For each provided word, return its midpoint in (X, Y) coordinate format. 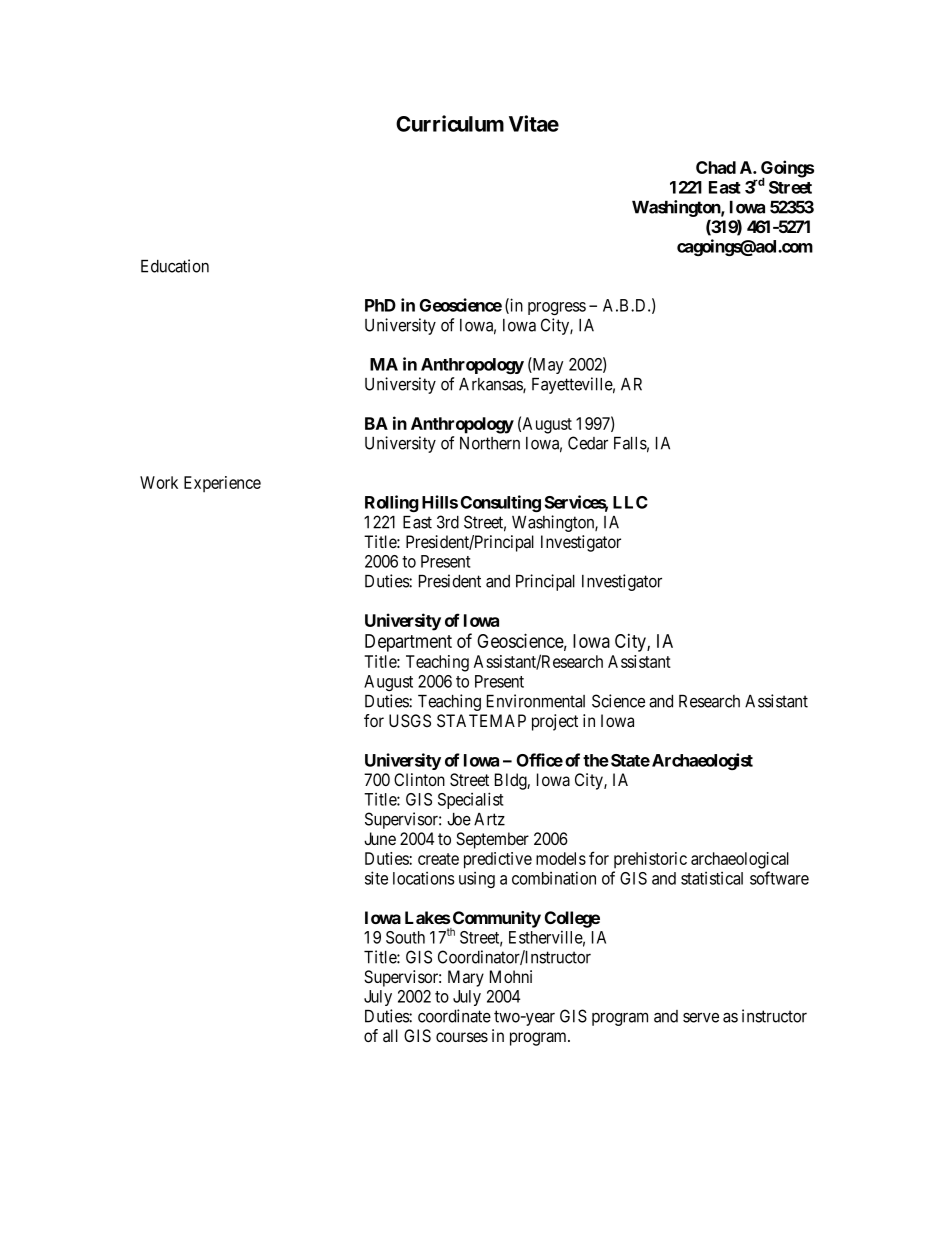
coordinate (454, 1016)
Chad (716, 167)
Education (175, 266)
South (405, 937)
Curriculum (450, 123)
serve (701, 1017)
